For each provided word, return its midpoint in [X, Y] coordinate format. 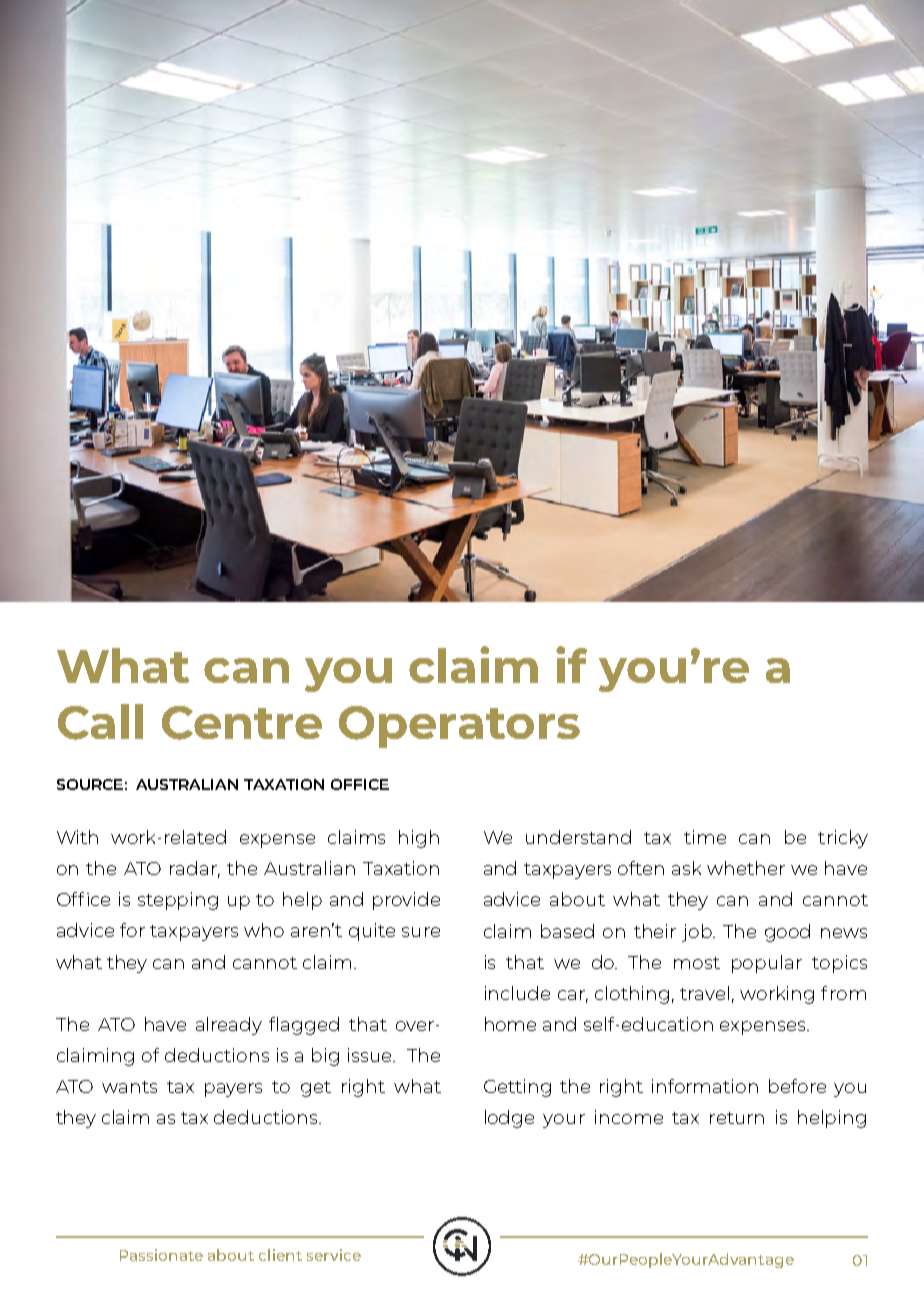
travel [704, 993]
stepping [178, 901]
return [737, 1118]
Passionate [161, 1255]
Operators [459, 727]
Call [100, 722]
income [629, 1117]
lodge [509, 1119]
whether [746, 868]
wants [129, 1087]
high [419, 839]
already [229, 1026]
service [334, 1255]
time [705, 837]
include [517, 993]
